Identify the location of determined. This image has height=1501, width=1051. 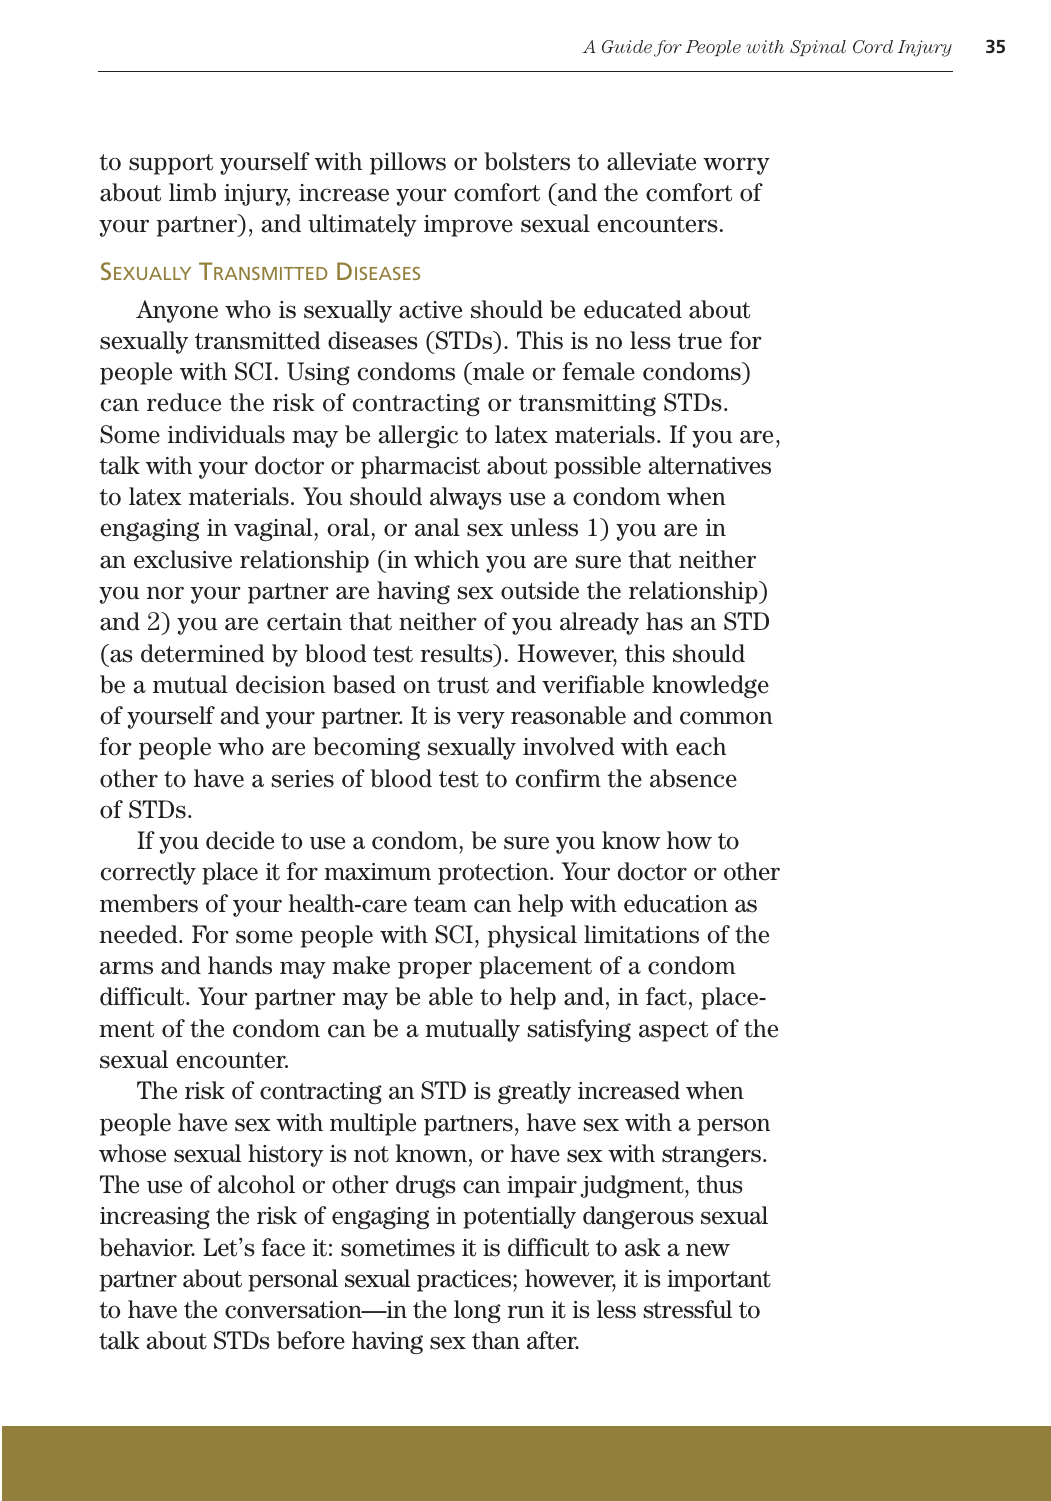
(203, 653).
